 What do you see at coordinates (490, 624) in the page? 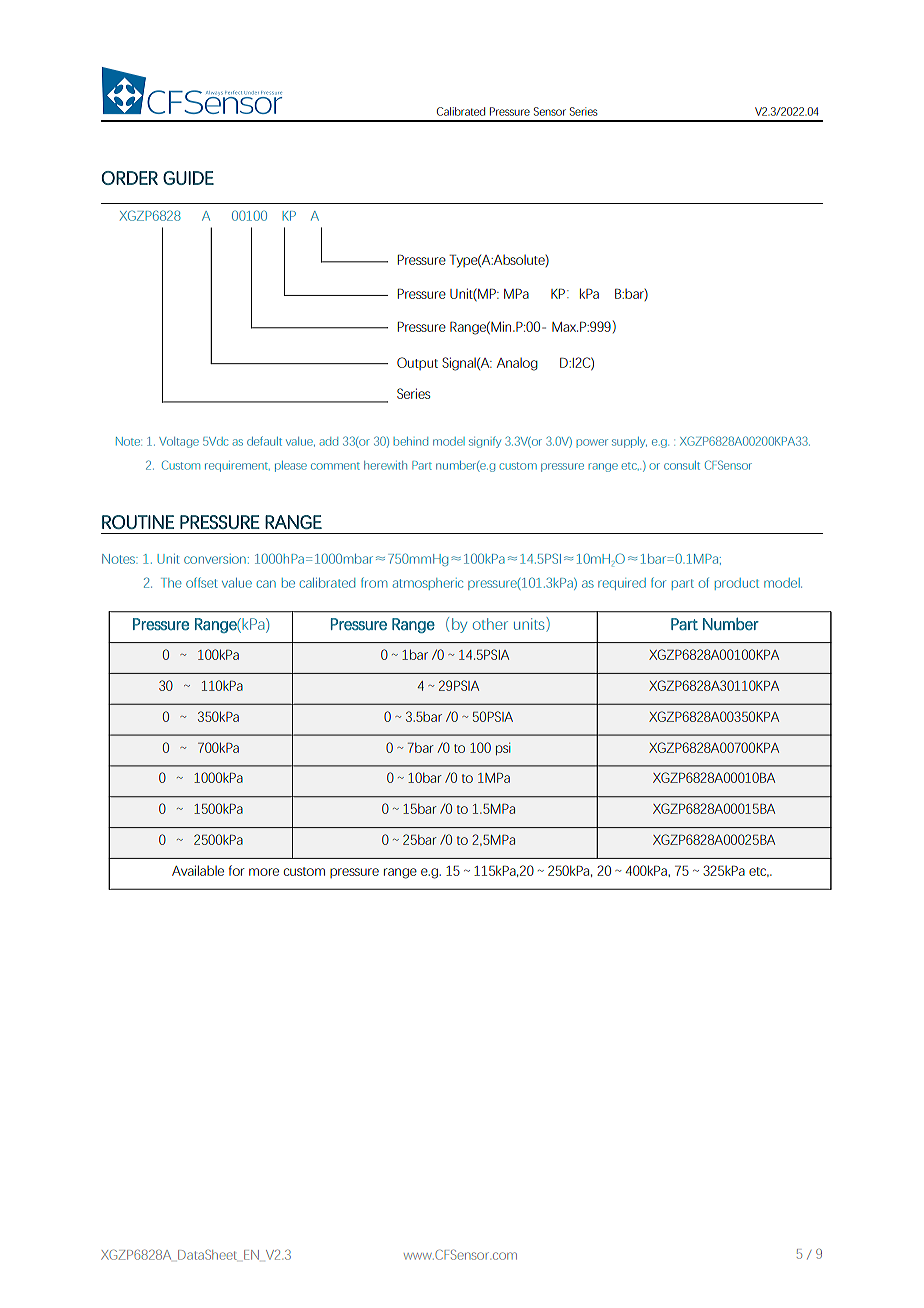
I see `other` at bounding box center [490, 624].
